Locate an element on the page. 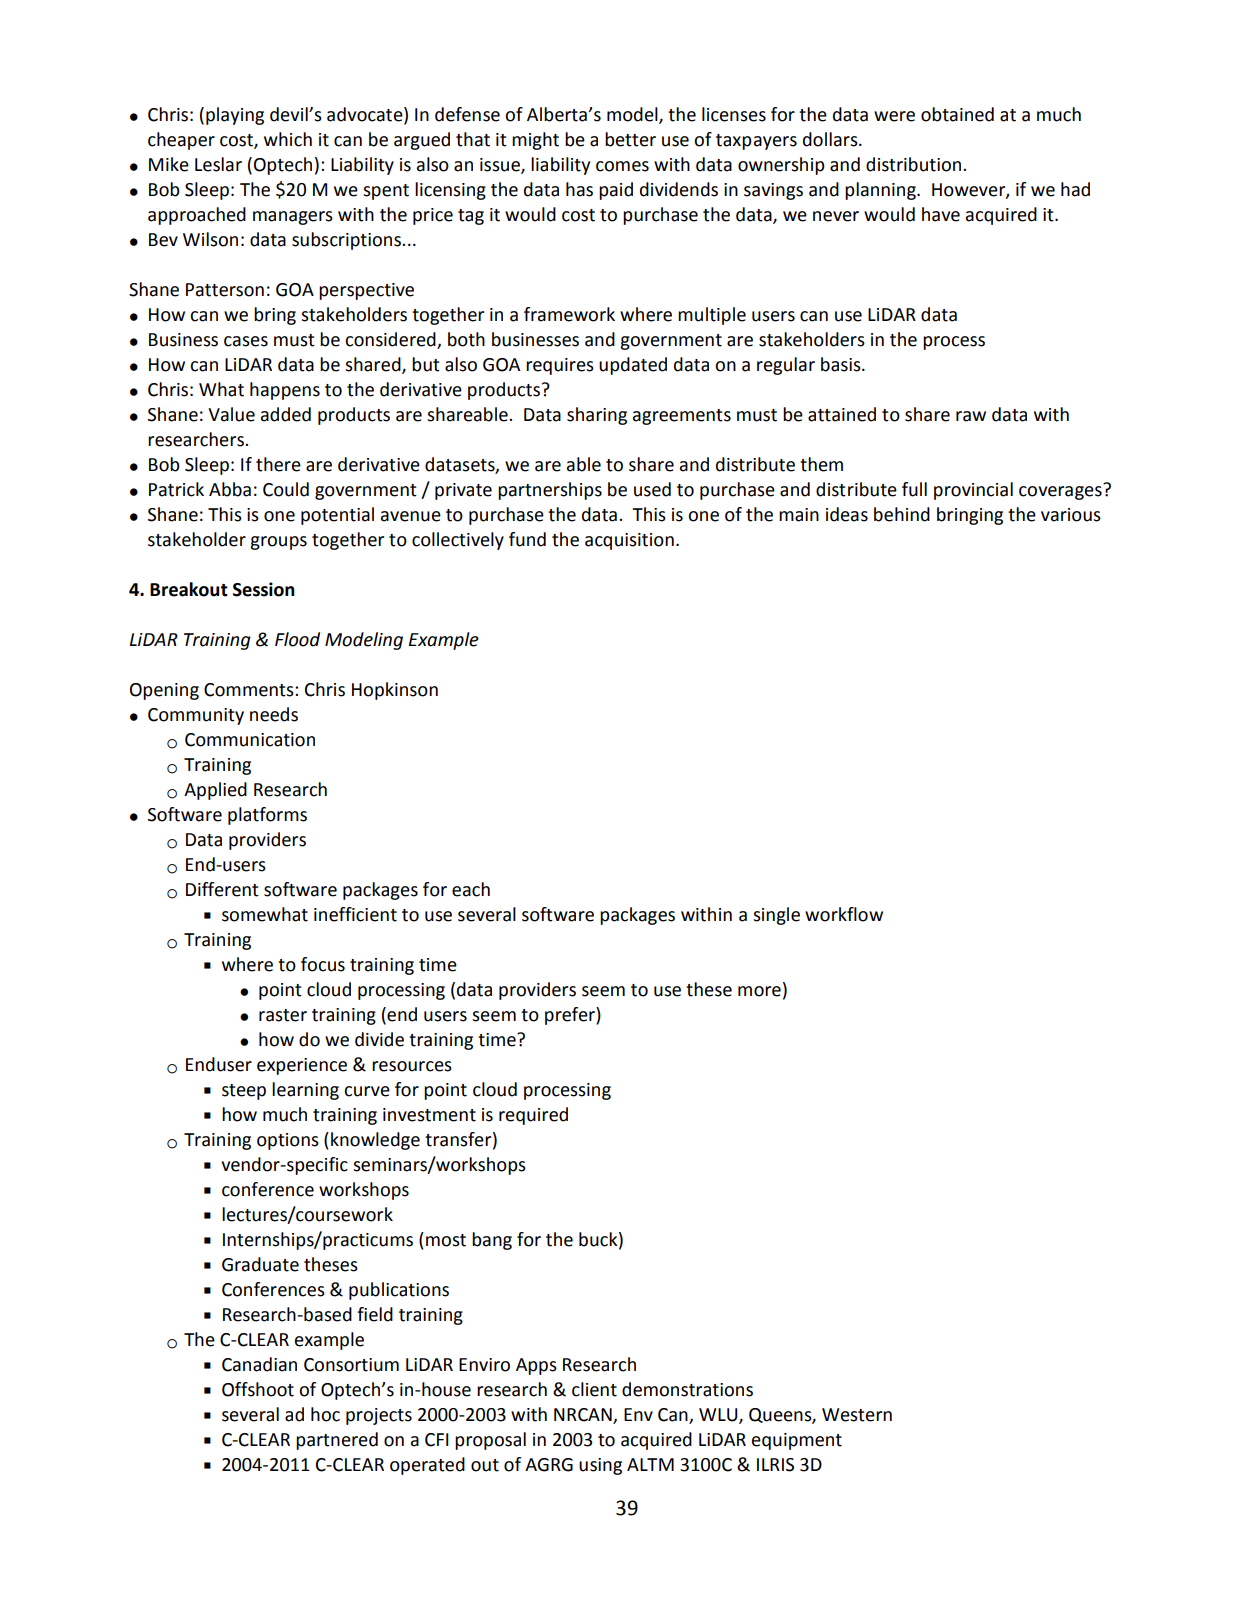 Image resolution: width=1254 pixels, height=1622 pixels. options is located at coordinates (288, 1141).
